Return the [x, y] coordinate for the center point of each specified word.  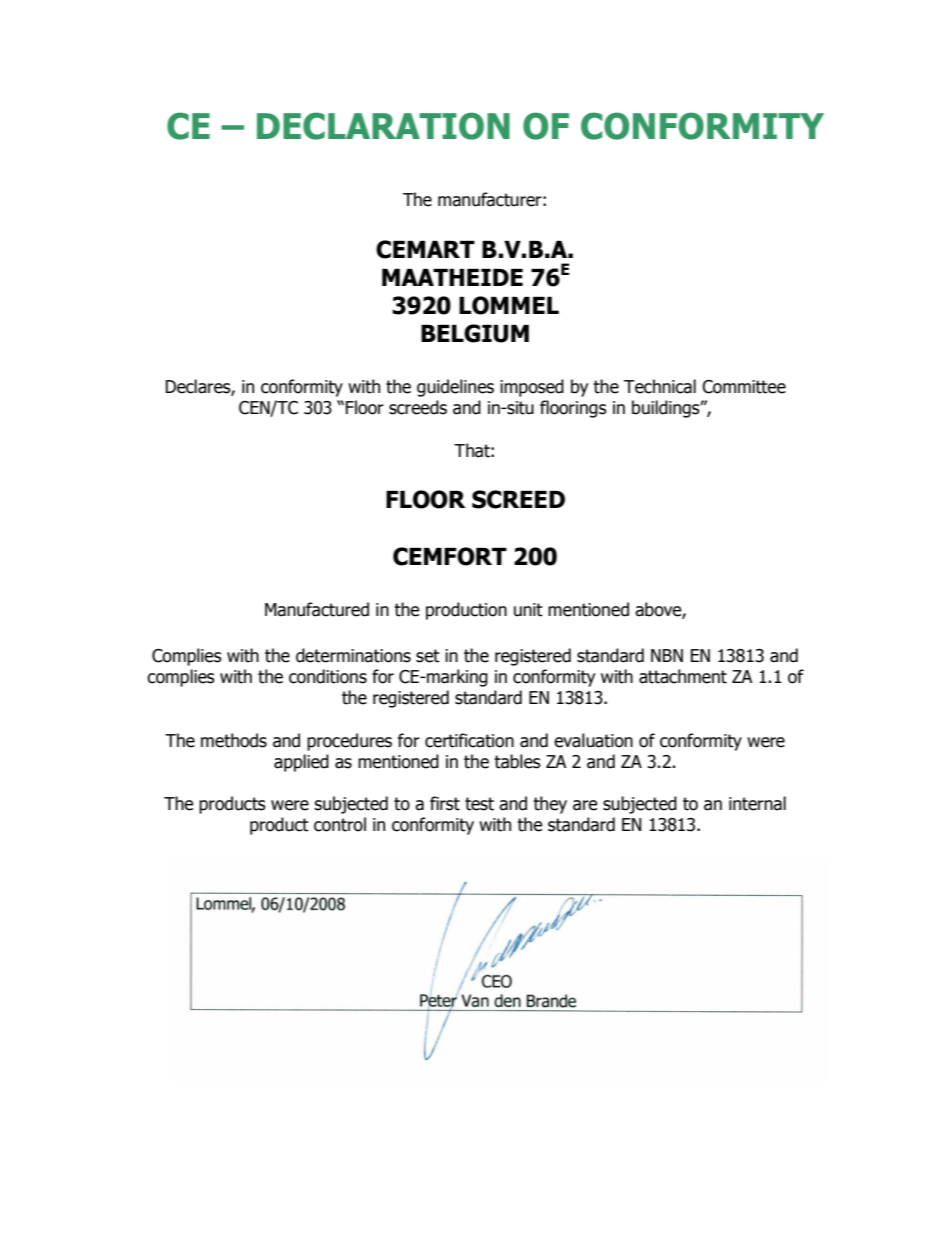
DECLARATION [383, 126]
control [340, 824]
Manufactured [317, 609]
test [479, 804]
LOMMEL [509, 305]
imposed [532, 388]
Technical [660, 386]
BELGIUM [475, 333]
